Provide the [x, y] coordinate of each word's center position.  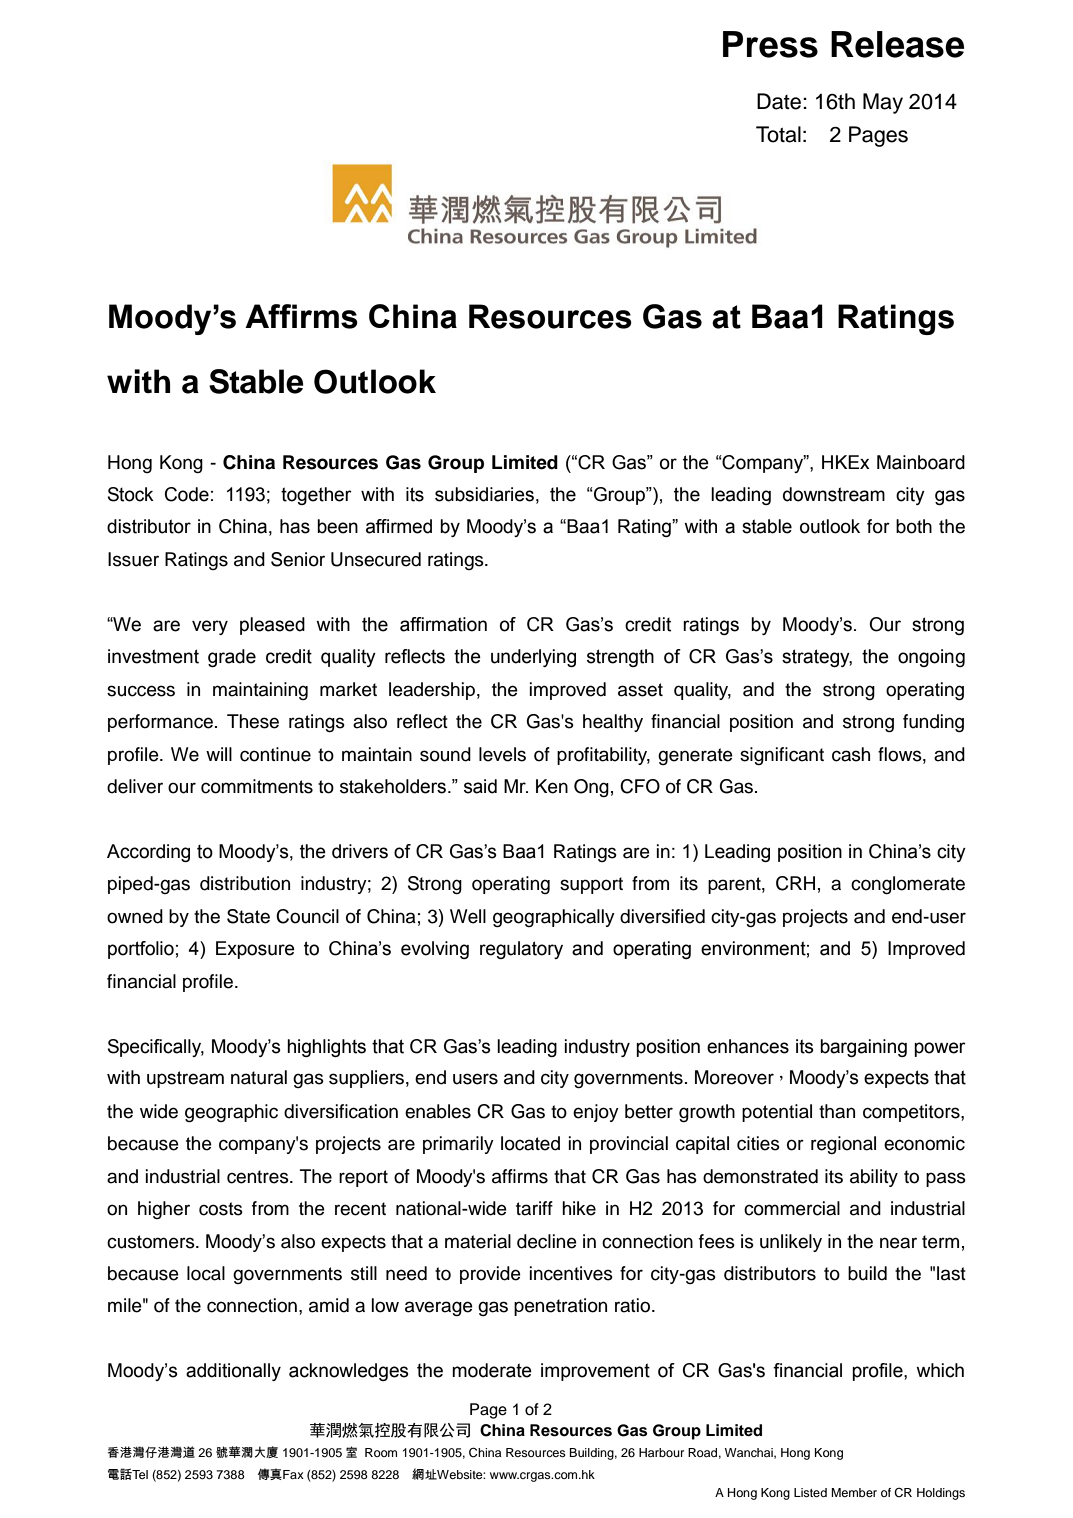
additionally [233, 1372]
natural [259, 1077]
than [837, 1111]
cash [851, 754]
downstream [834, 494]
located [530, 1143]
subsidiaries [484, 494]
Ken [552, 786]
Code [187, 494]
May [883, 103]
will [219, 754]
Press [770, 44]
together [316, 496]
